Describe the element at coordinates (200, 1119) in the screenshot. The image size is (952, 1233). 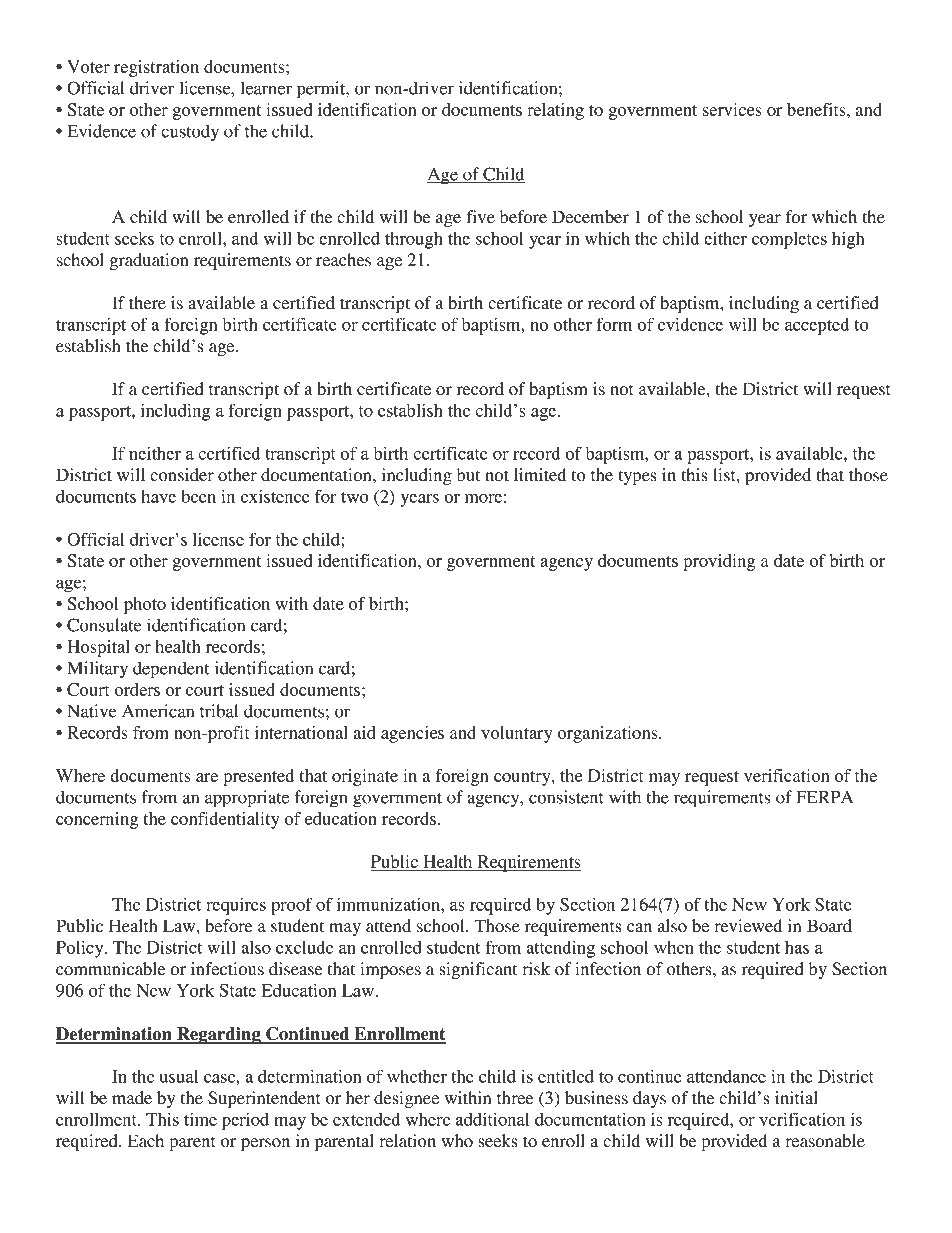
I see `time` at that location.
